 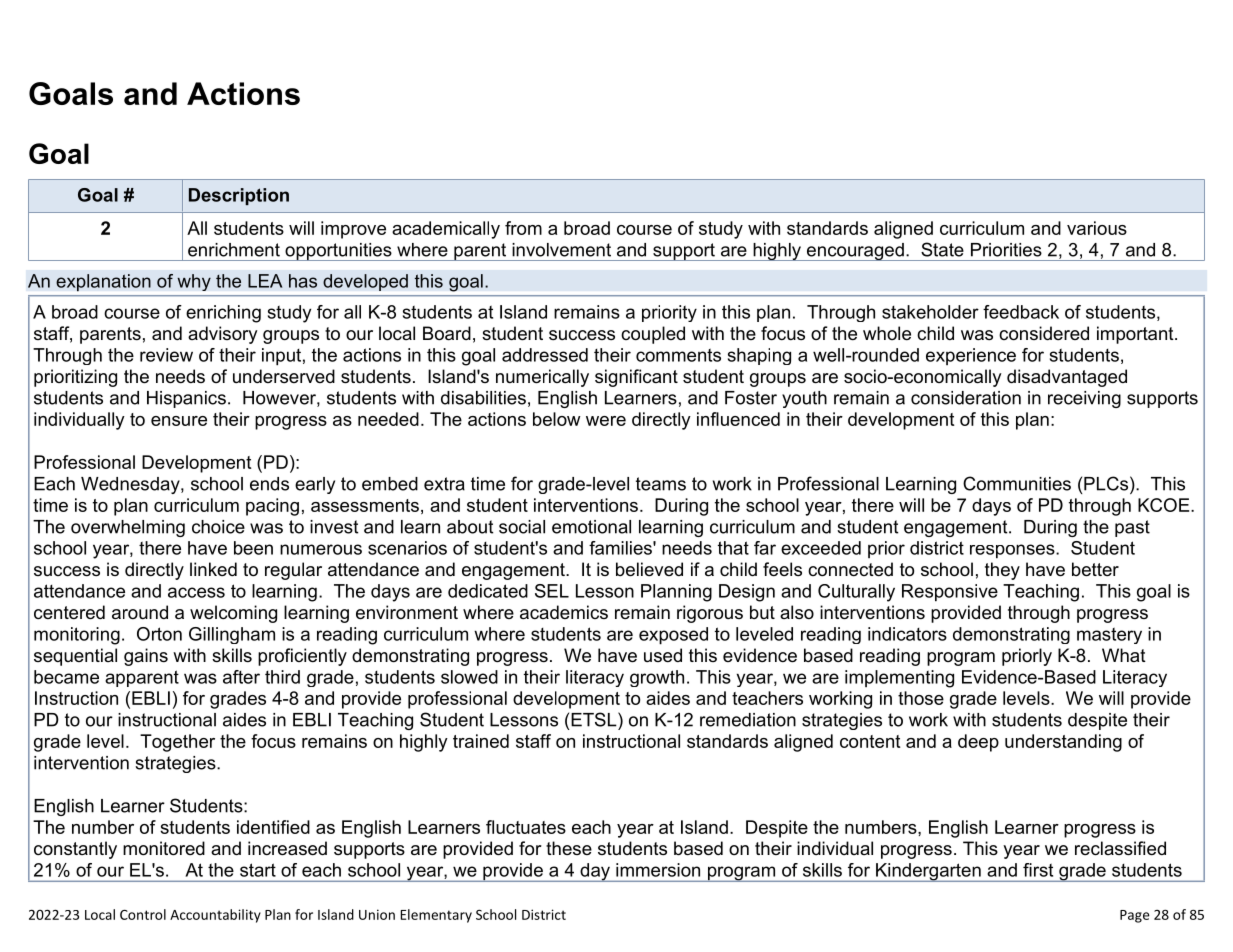 What do you see at coordinates (523, 228) in the screenshot?
I see `from` at bounding box center [523, 228].
